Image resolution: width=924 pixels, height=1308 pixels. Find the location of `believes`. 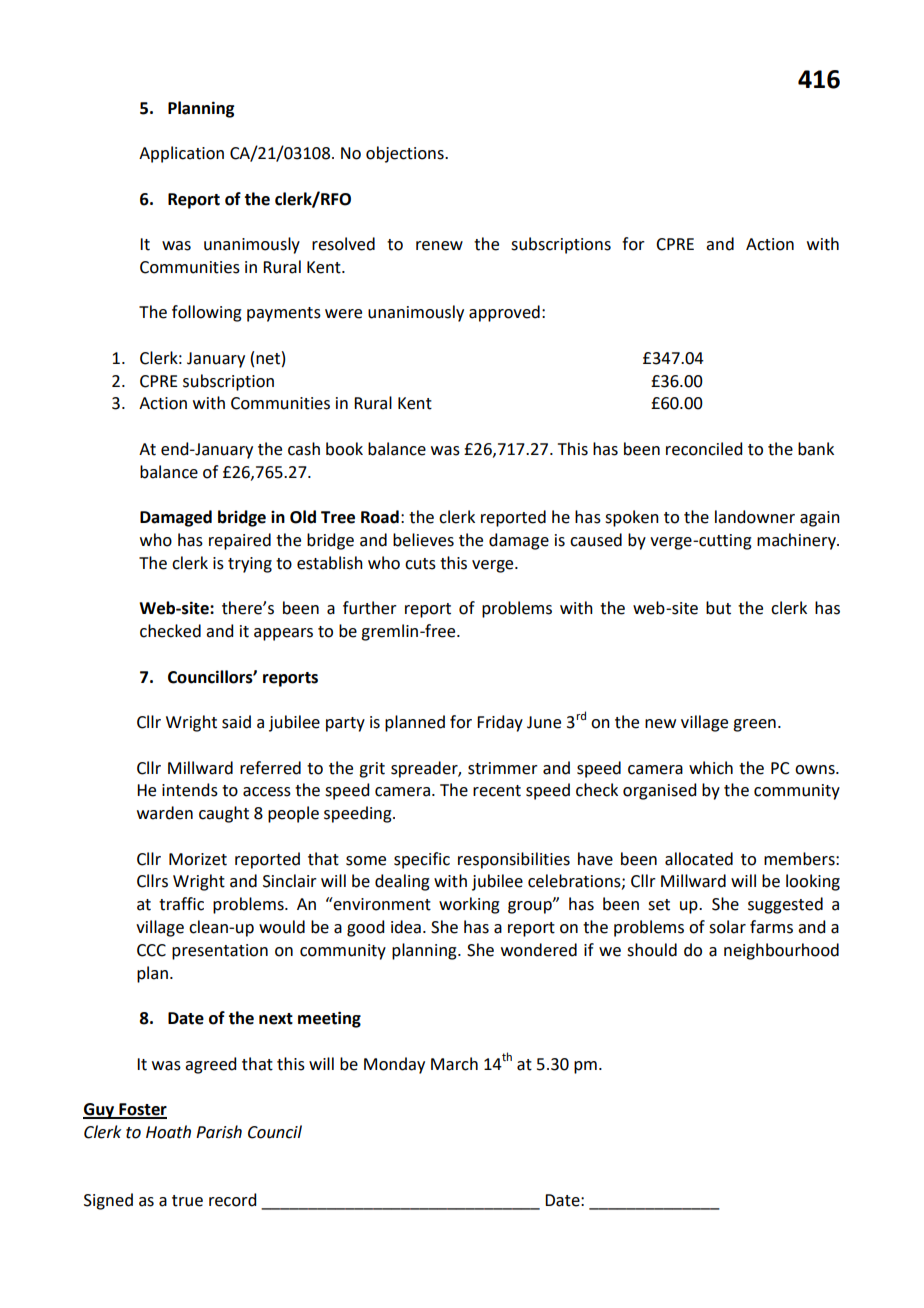

believes is located at coordinates (423, 540).
